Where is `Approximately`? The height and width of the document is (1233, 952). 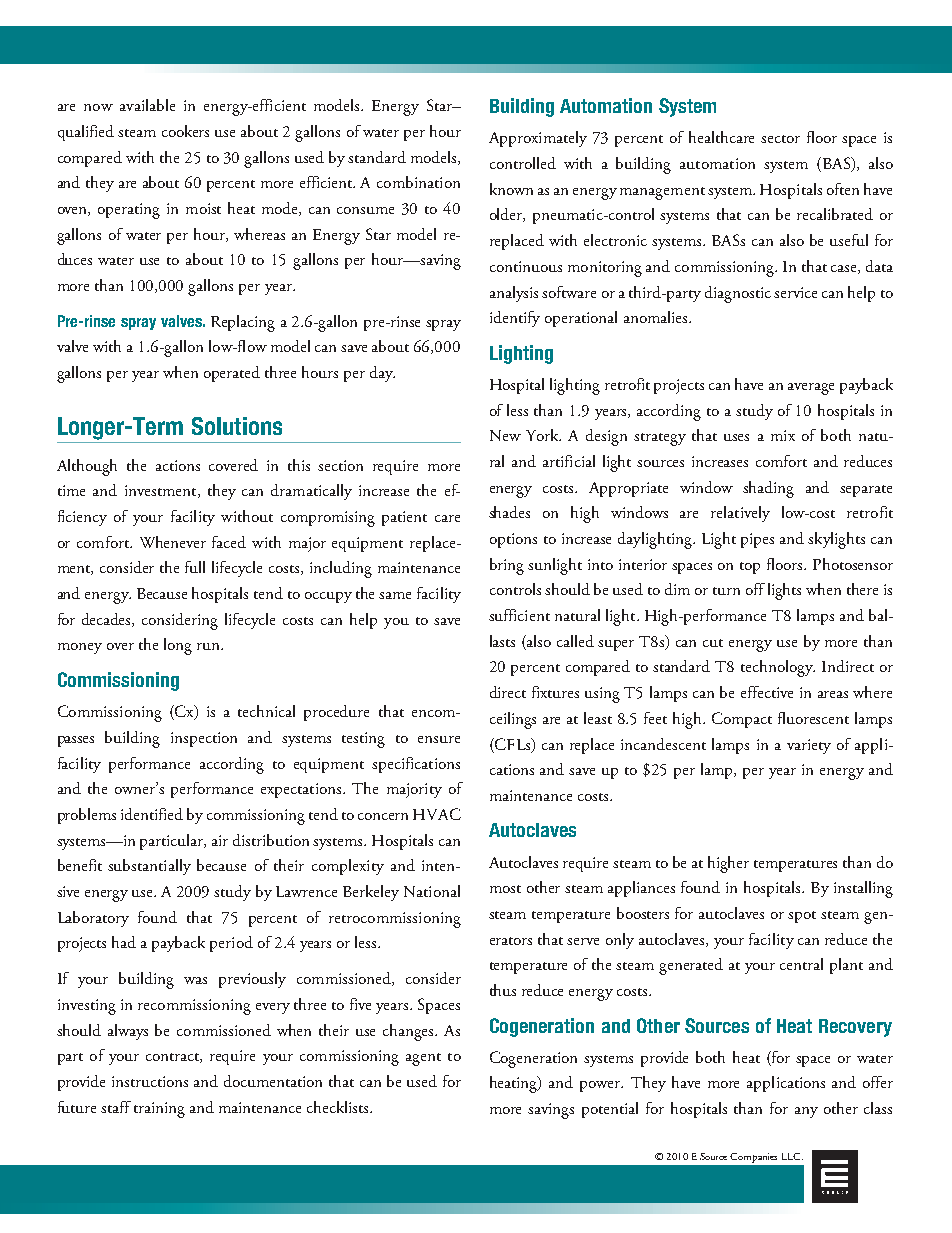 Approximately is located at coordinates (538, 139).
